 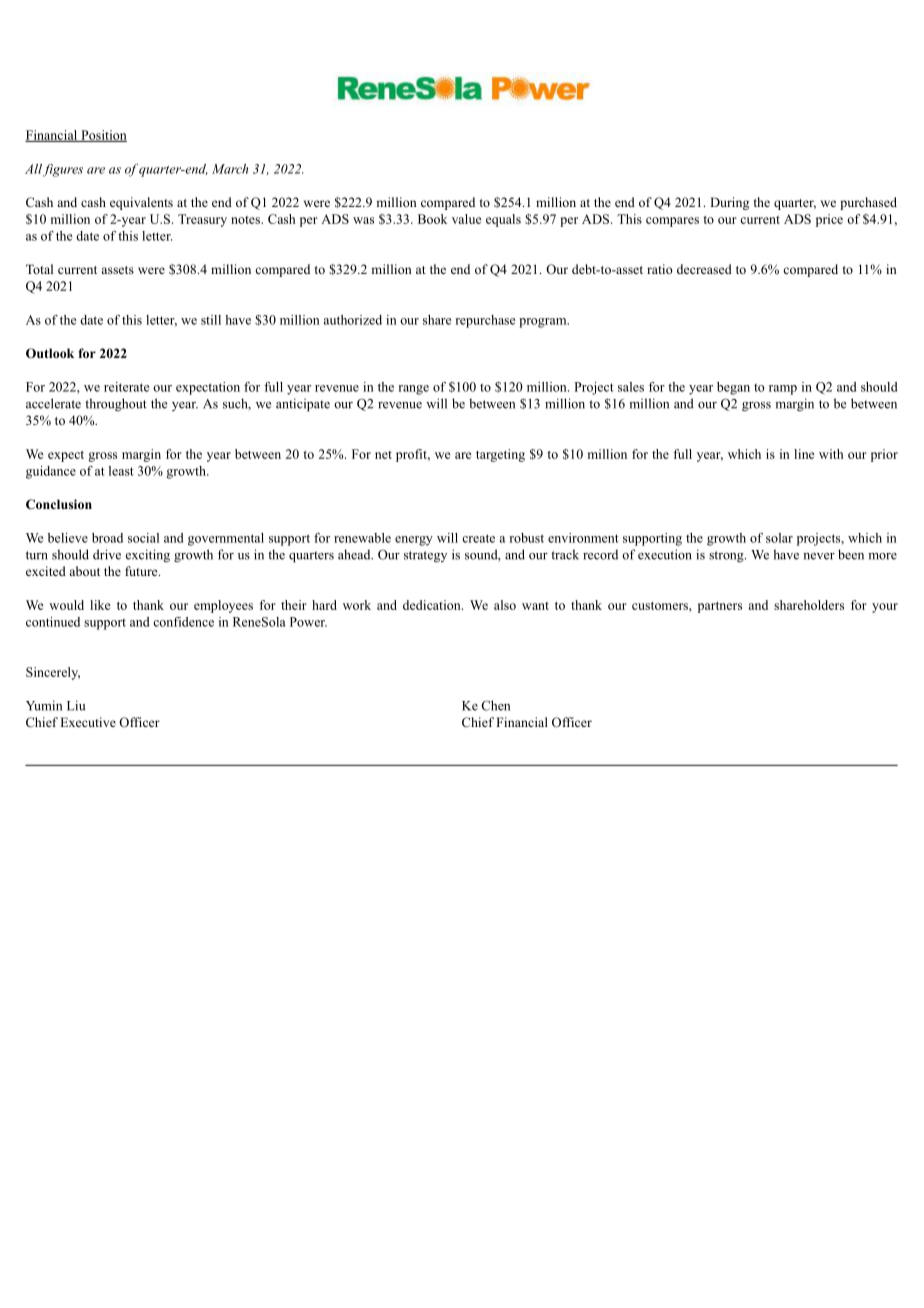 What do you see at coordinates (432, 219) in the screenshot?
I see `Book` at bounding box center [432, 219].
